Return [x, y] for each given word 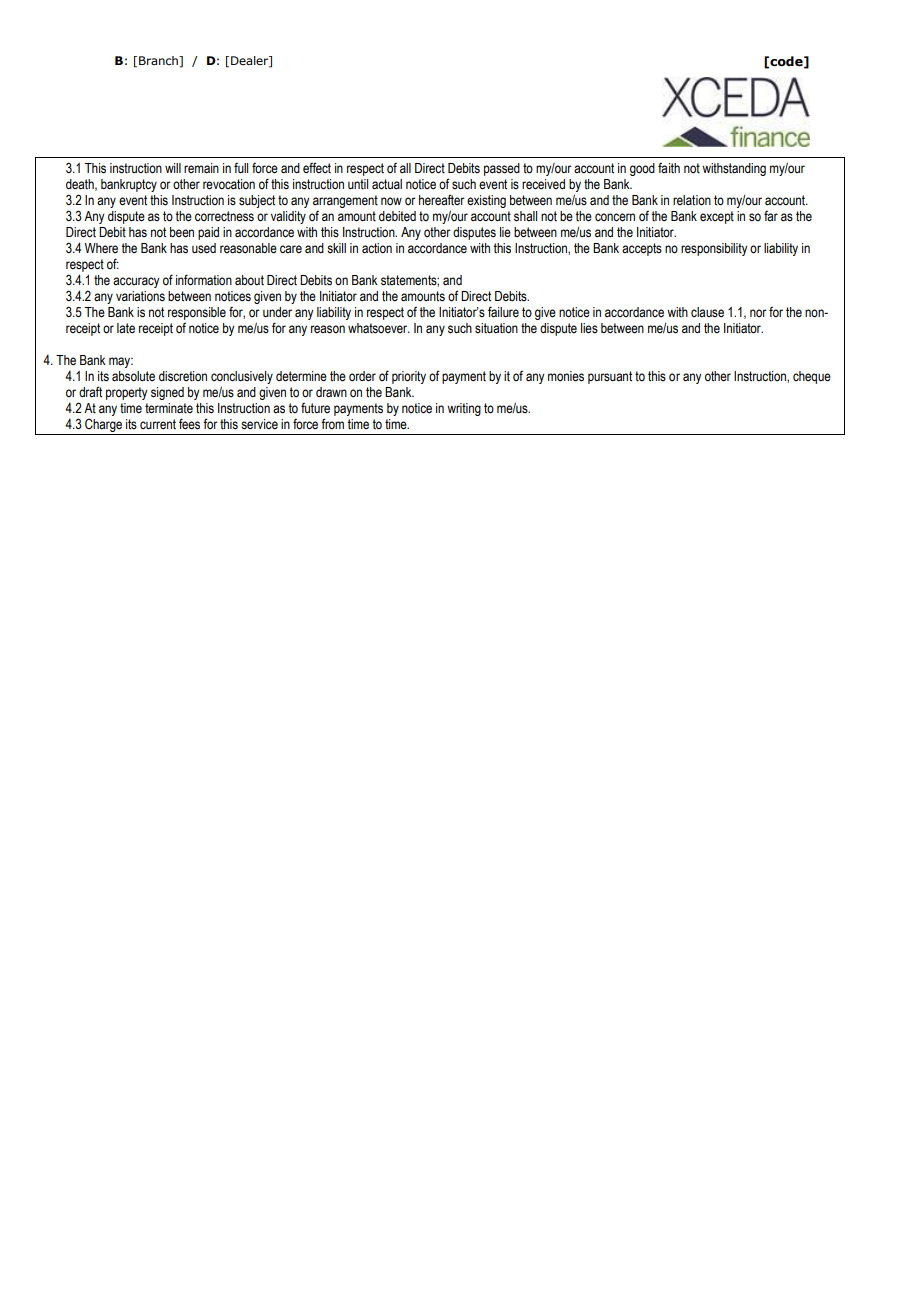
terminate [169, 408]
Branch [159, 61]
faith [669, 168]
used [204, 248]
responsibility [714, 249]
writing [464, 409]
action [377, 248]
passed [502, 169]
